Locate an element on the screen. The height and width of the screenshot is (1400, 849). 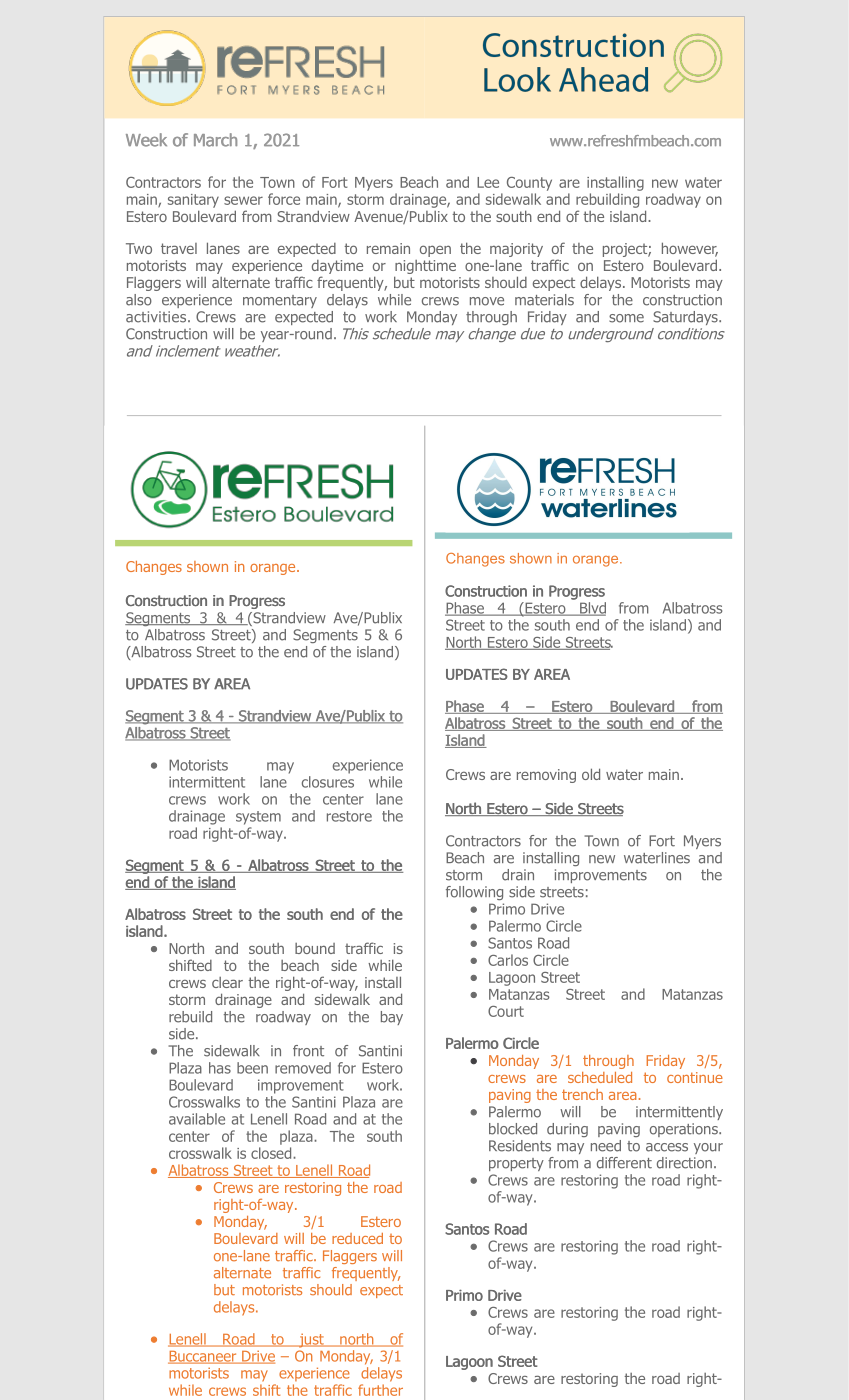
sanitary is located at coordinates (193, 201).
